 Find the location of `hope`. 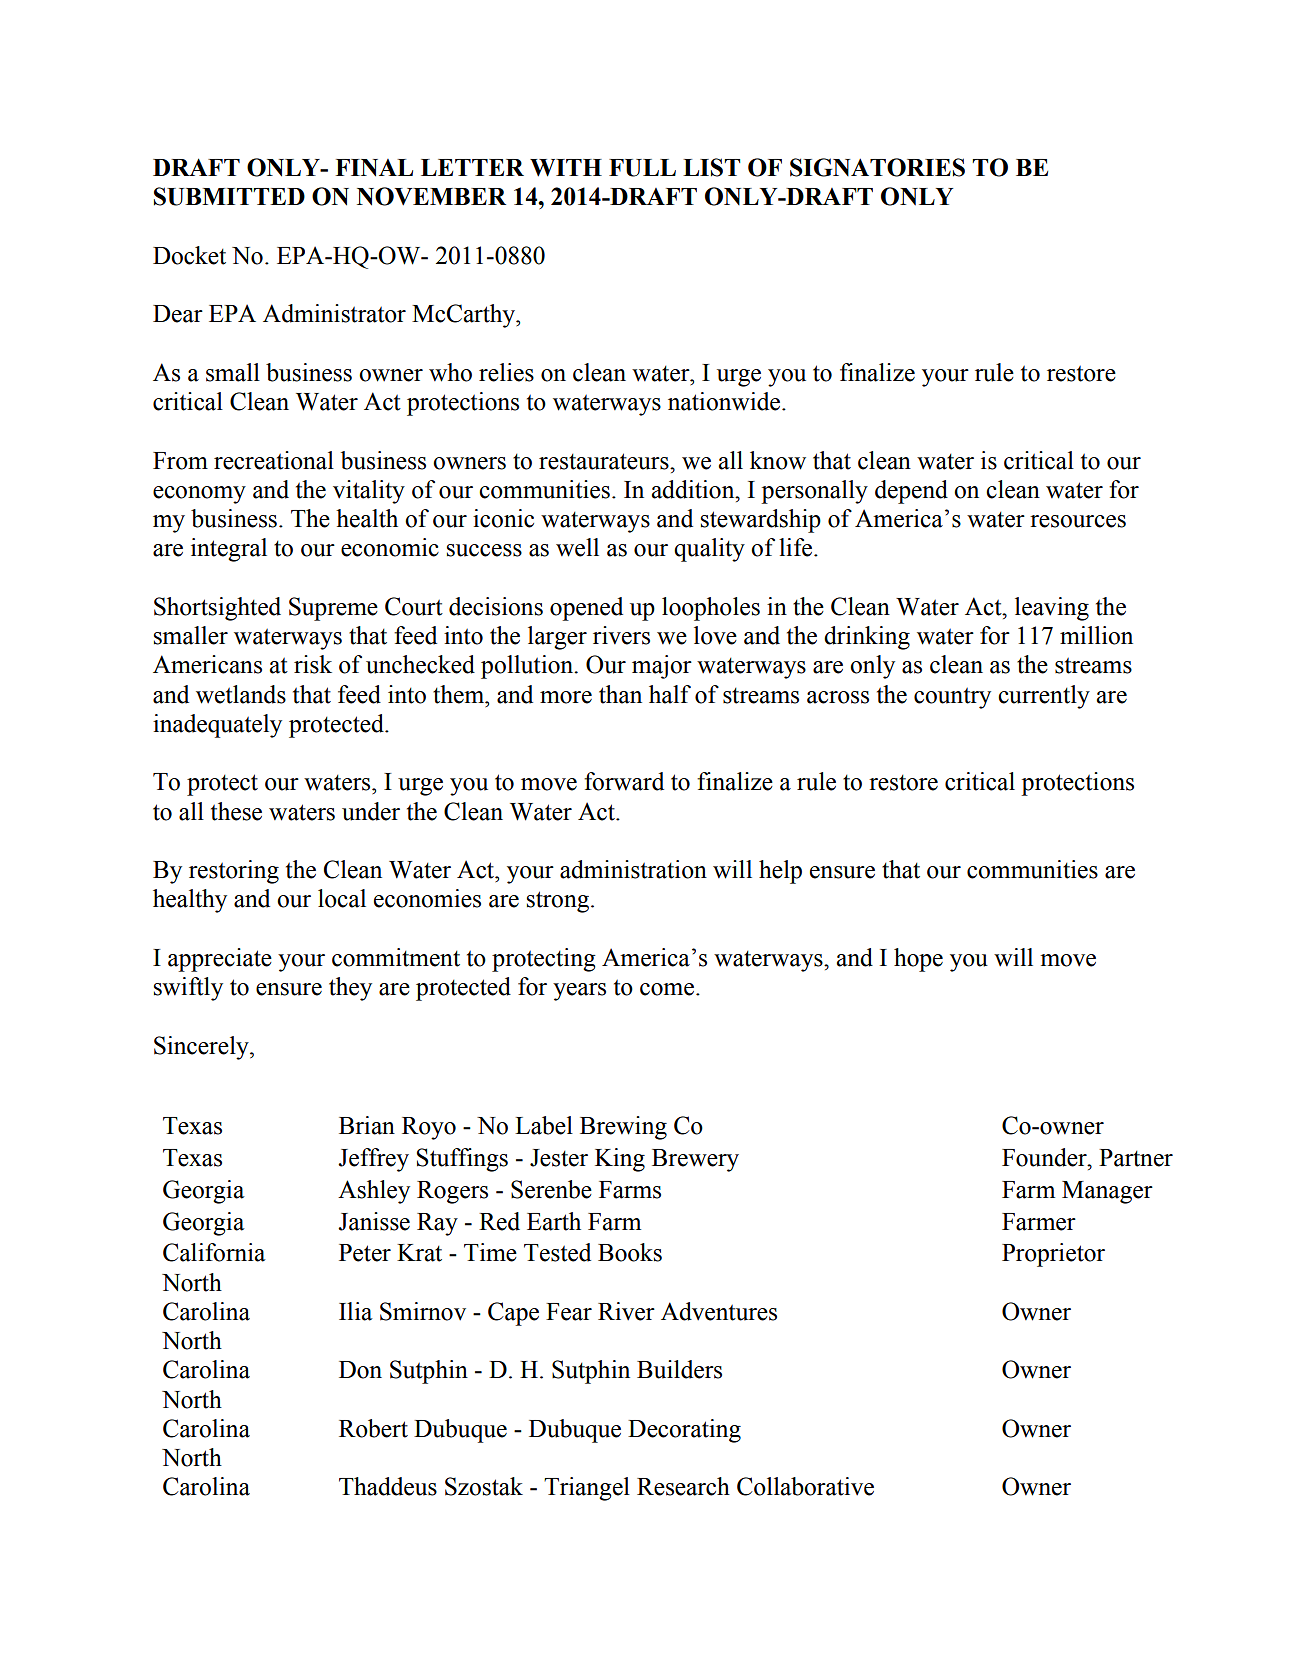

hope is located at coordinates (918, 960).
